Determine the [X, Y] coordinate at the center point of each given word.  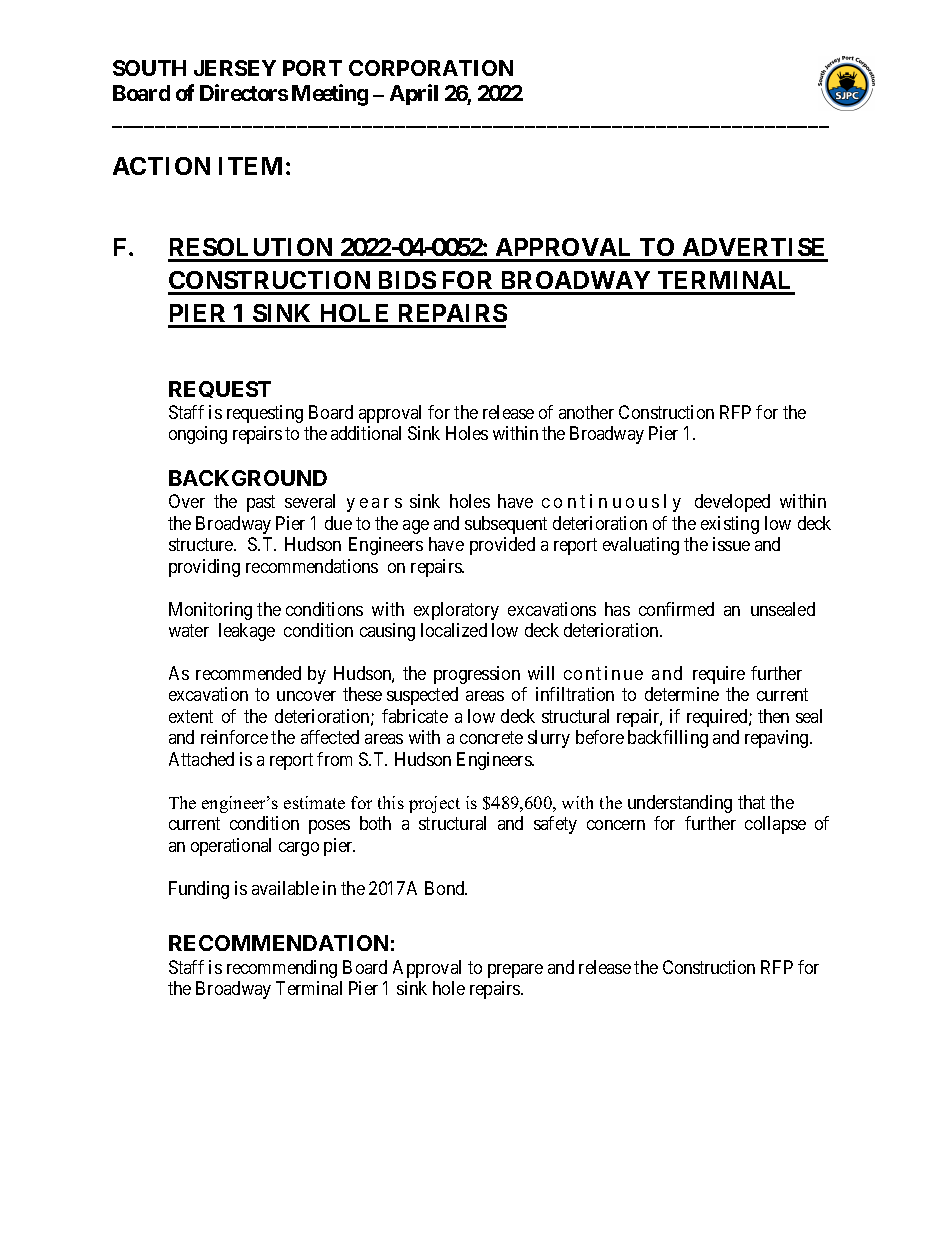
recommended [248, 673]
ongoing [198, 435]
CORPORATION [431, 68]
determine [682, 694]
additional [366, 433]
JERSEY [235, 68]
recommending [282, 969]
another [586, 412]
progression [477, 675]
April [414, 94]
